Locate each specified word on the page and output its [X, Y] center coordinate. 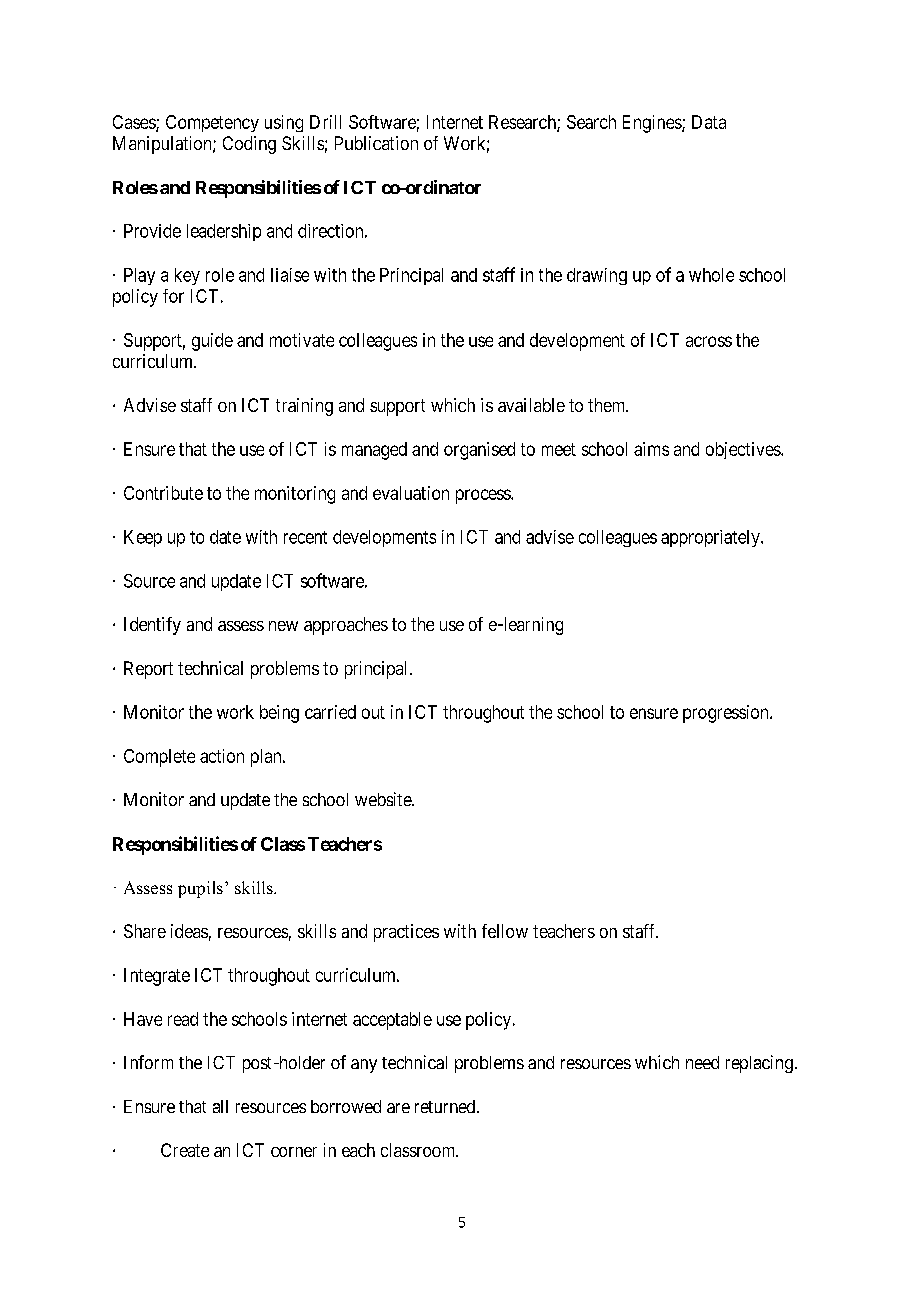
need [702, 1062]
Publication [376, 143]
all [220, 1106]
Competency [212, 123]
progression [727, 714]
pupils [200, 889]
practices [406, 933]
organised [479, 451]
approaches [346, 626]
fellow [505, 931]
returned [446, 1106]
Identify [152, 626]
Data [709, 122]
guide [212, 342]
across [709, 341]
